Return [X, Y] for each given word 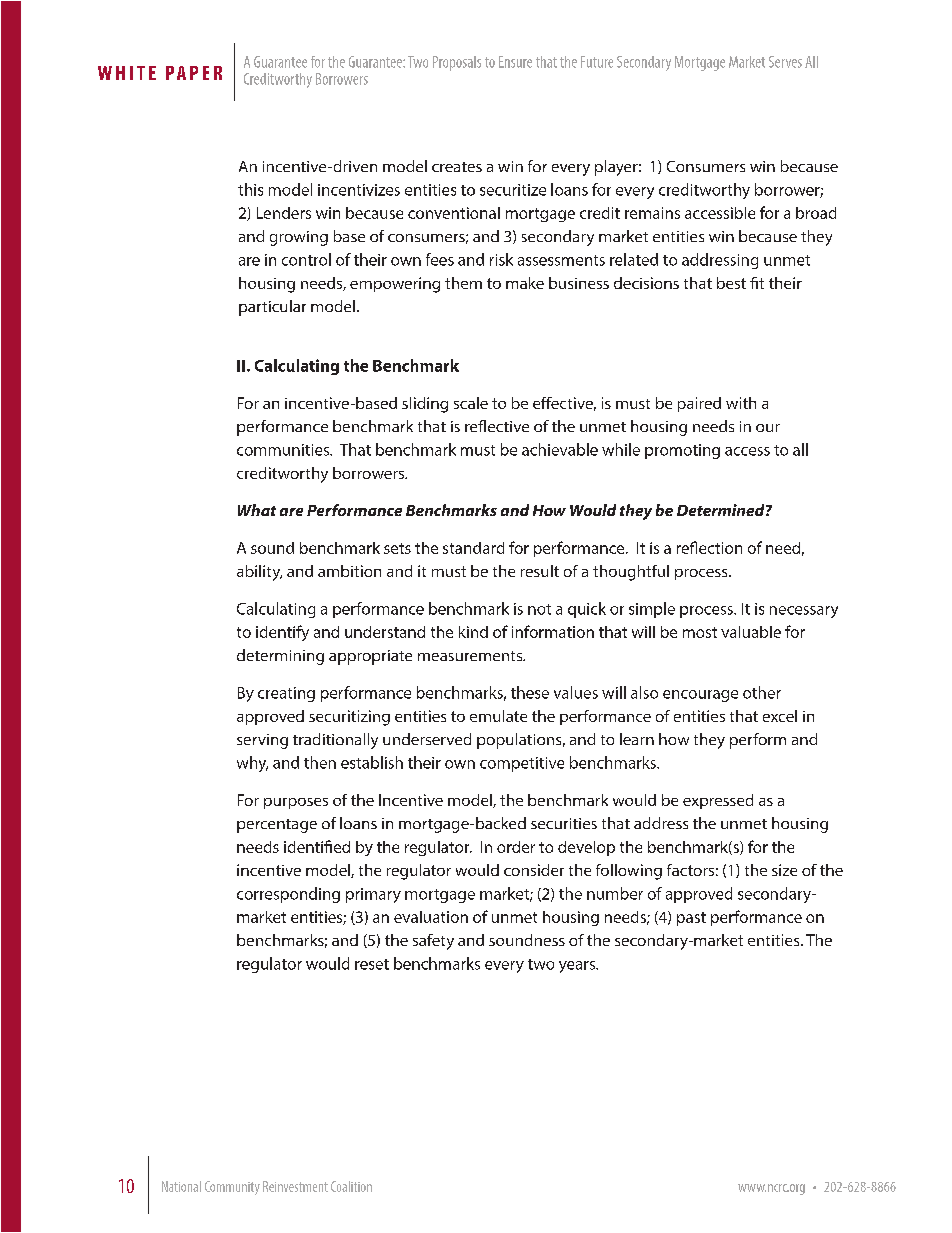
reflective [497, 426]
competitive [522, 764]
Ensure [515, 62]
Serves [785, 62]
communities [284, 450]
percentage [277, 826]
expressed [718, 801]
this [250, 189]
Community [232, 1188]
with [741, 403]
